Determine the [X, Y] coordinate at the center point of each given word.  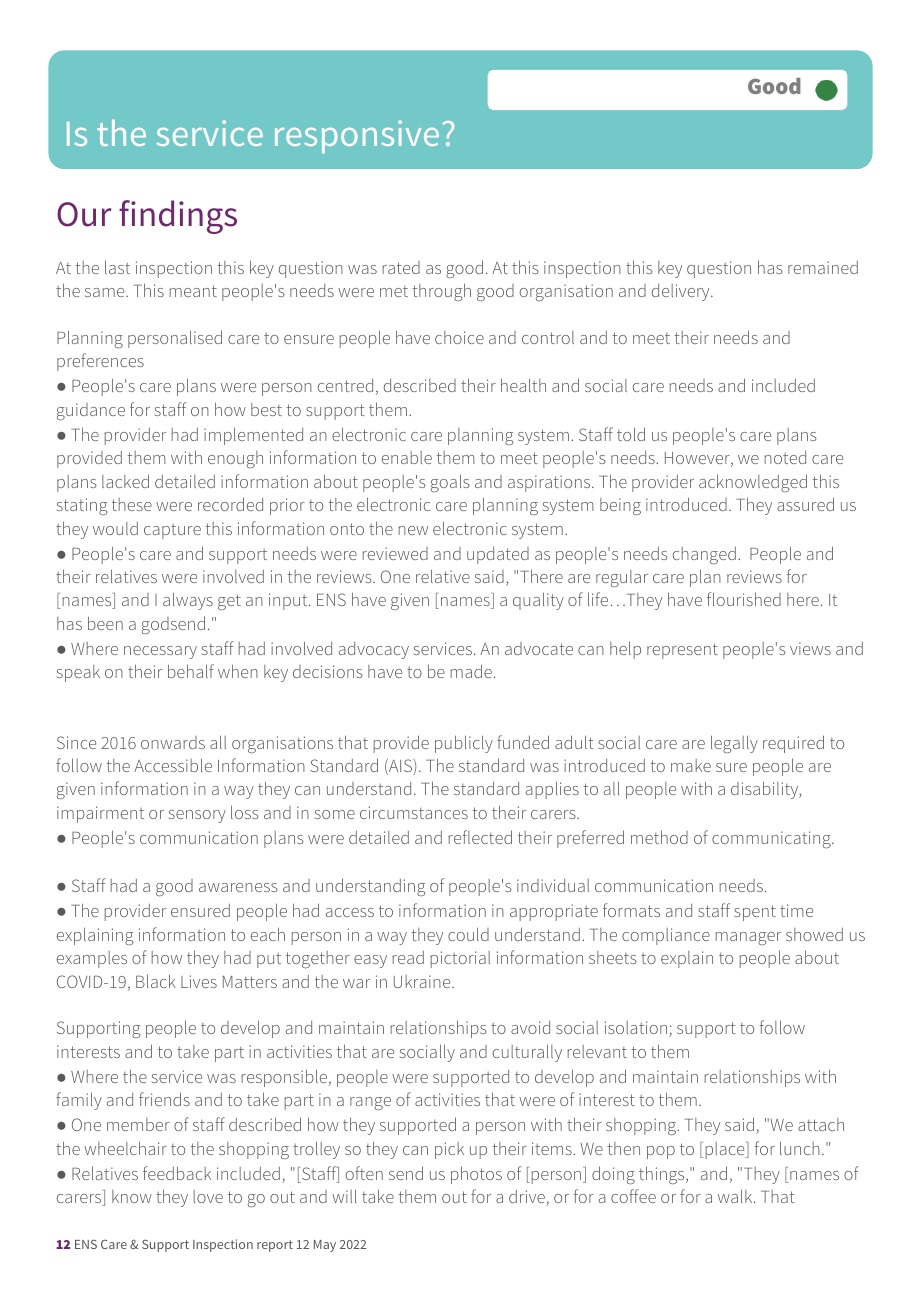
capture [172, 531]
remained [823, 267]
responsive [357, 137]
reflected [480, 837]
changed [704, 555]
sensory [197, 816]
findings [178, 217]
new [413, 530]
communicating [772, 839]
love [208, 1196]
